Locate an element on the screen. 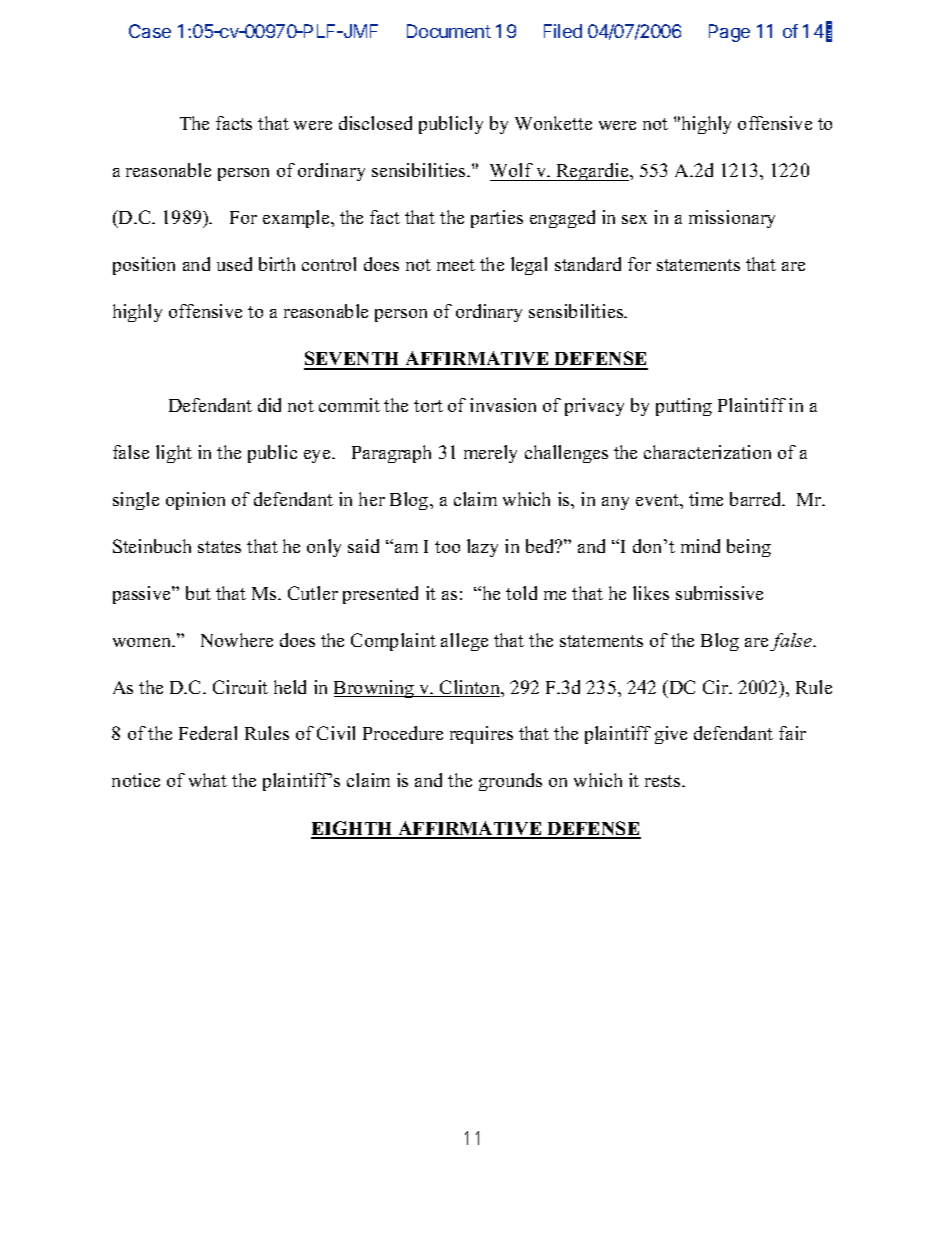 This screenshot has width=952, height=1233. Document is located at coordinates (449, 31).
